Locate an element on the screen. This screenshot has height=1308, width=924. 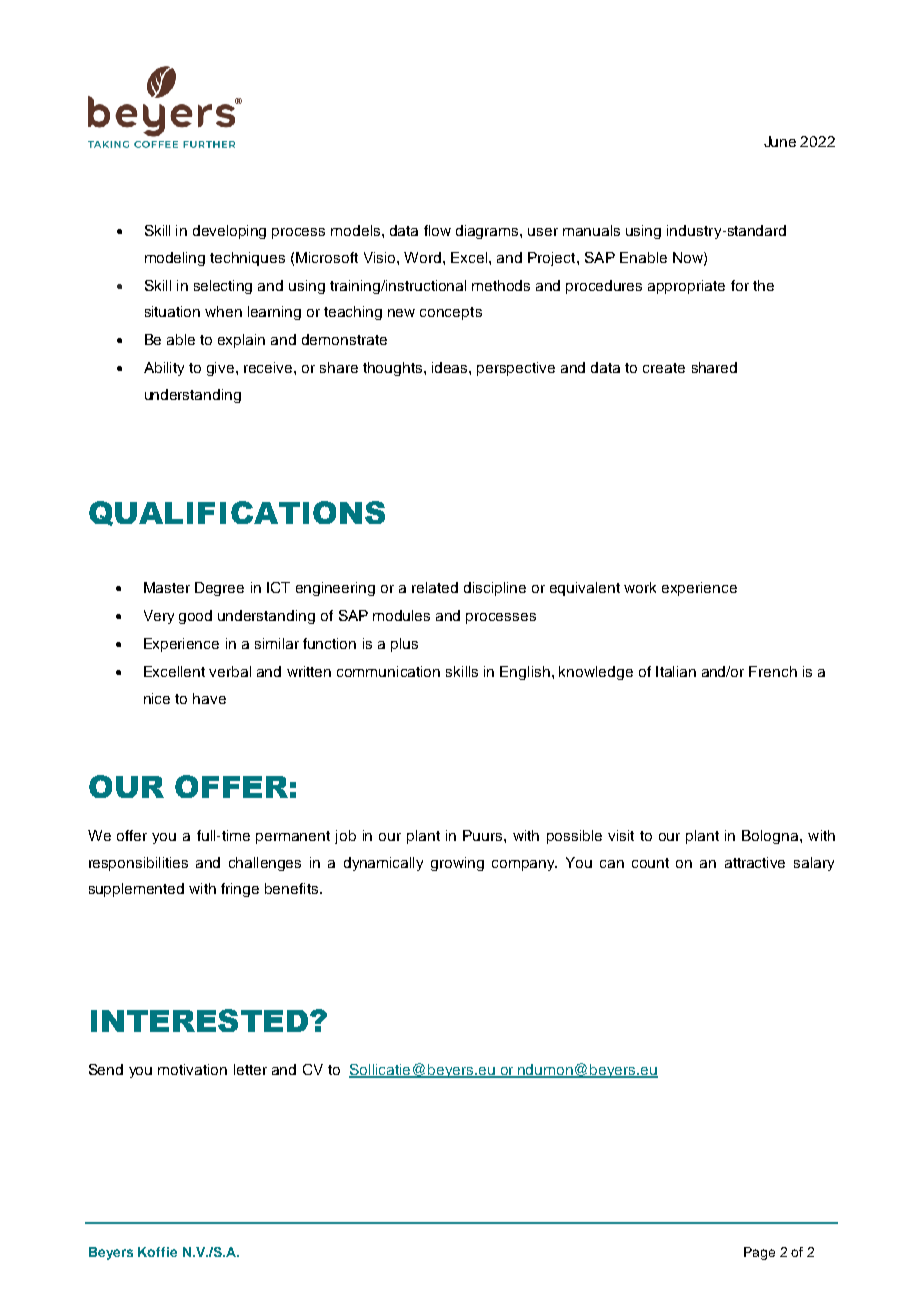
INTERESTED is located at coordinates (199, 1020).
